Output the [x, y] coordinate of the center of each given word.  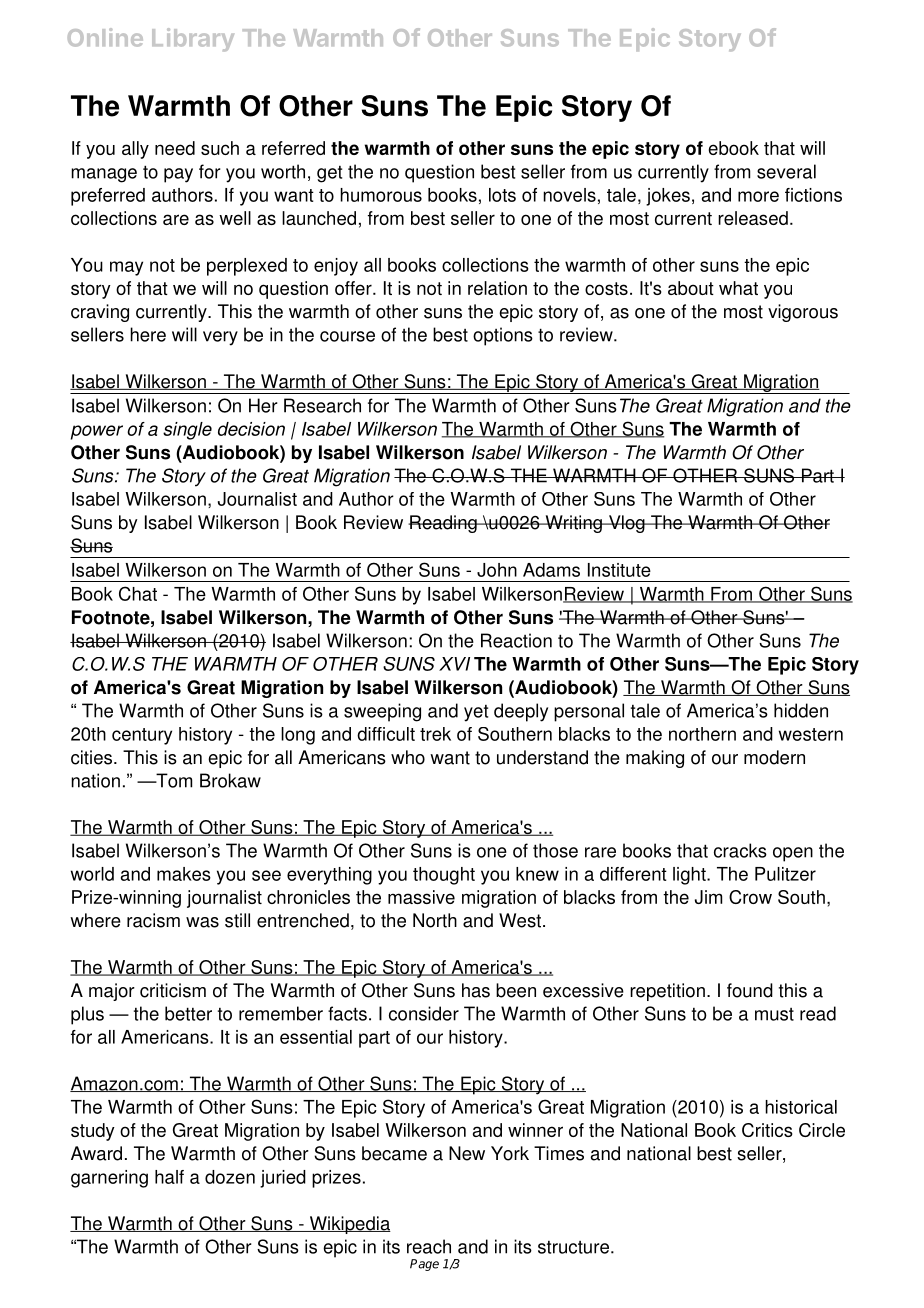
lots [502, 195]
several [786, 171]
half [169, 1177]
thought [444, 876]
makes [184, 874]
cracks [740, 850]
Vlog [626, 524]
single [187, 431]
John [497, 570]
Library [193, 40]
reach [429, 1246]
